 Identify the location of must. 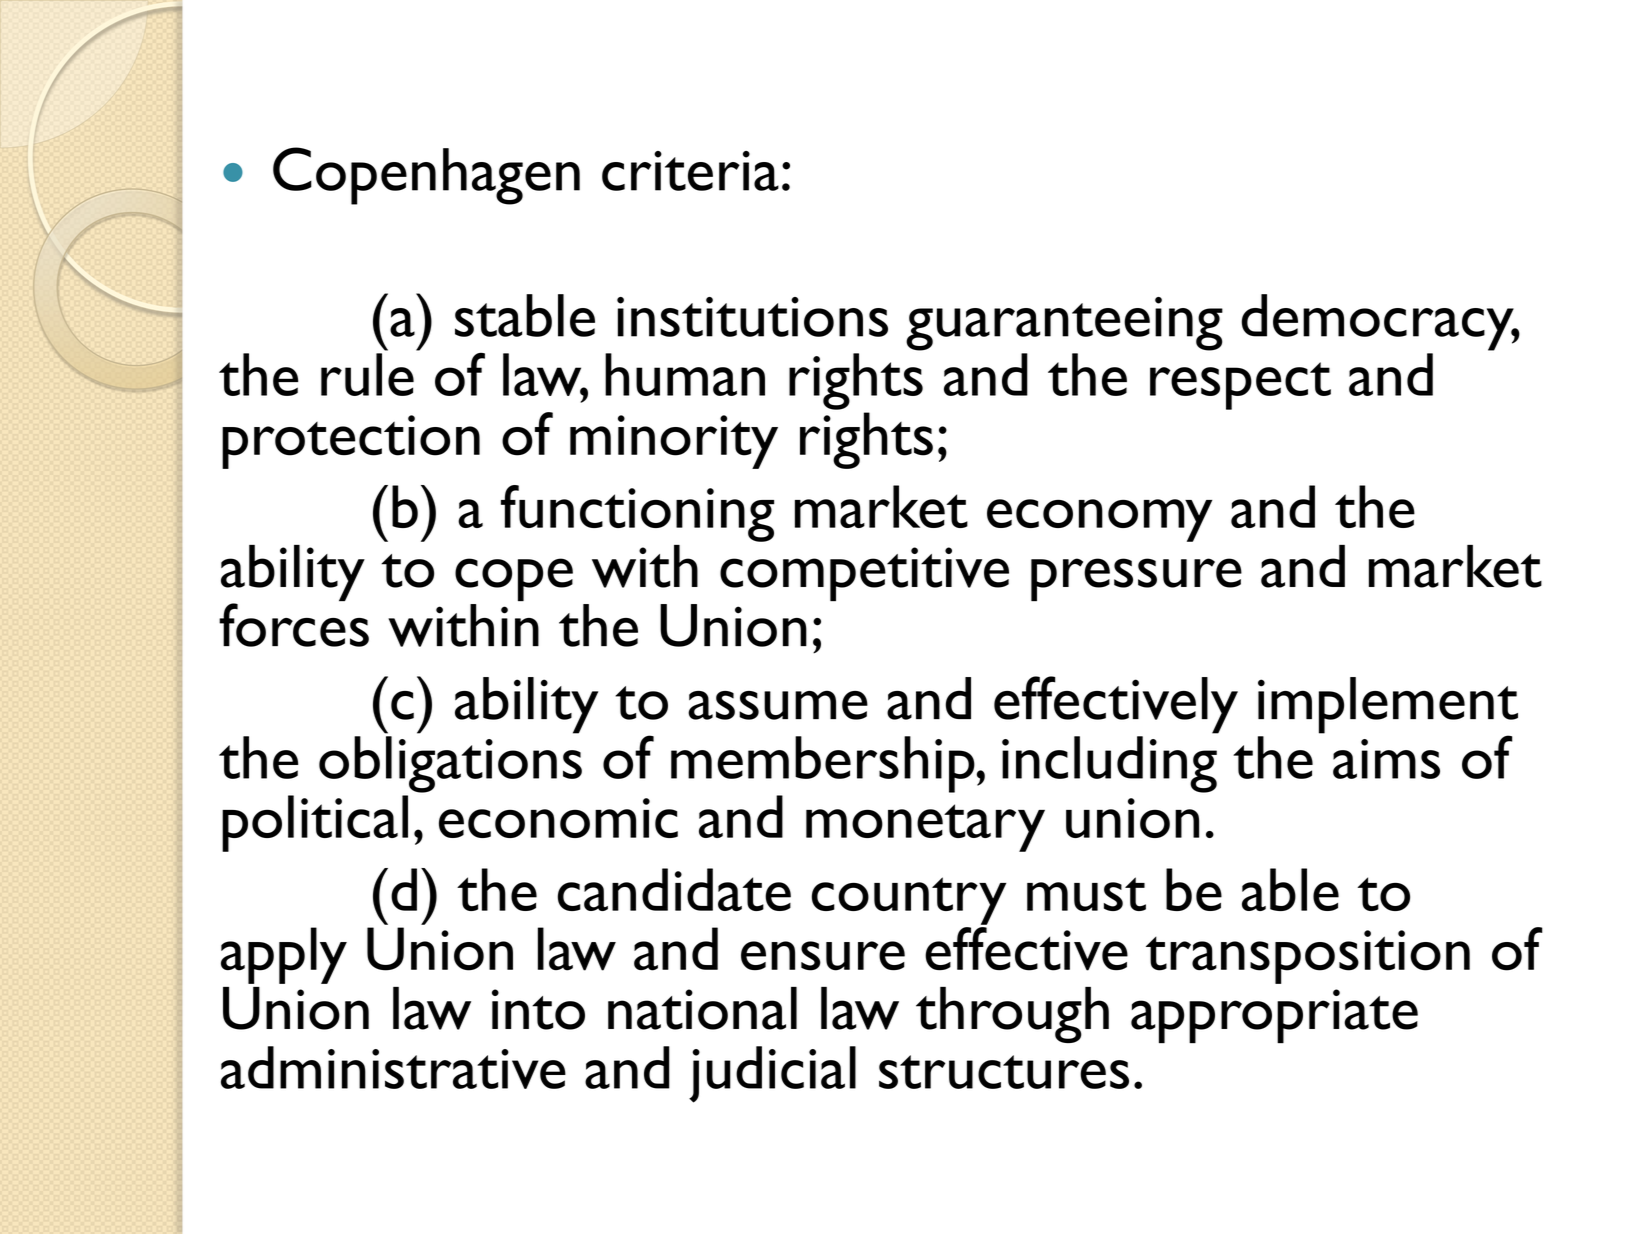
(1086, 894).
